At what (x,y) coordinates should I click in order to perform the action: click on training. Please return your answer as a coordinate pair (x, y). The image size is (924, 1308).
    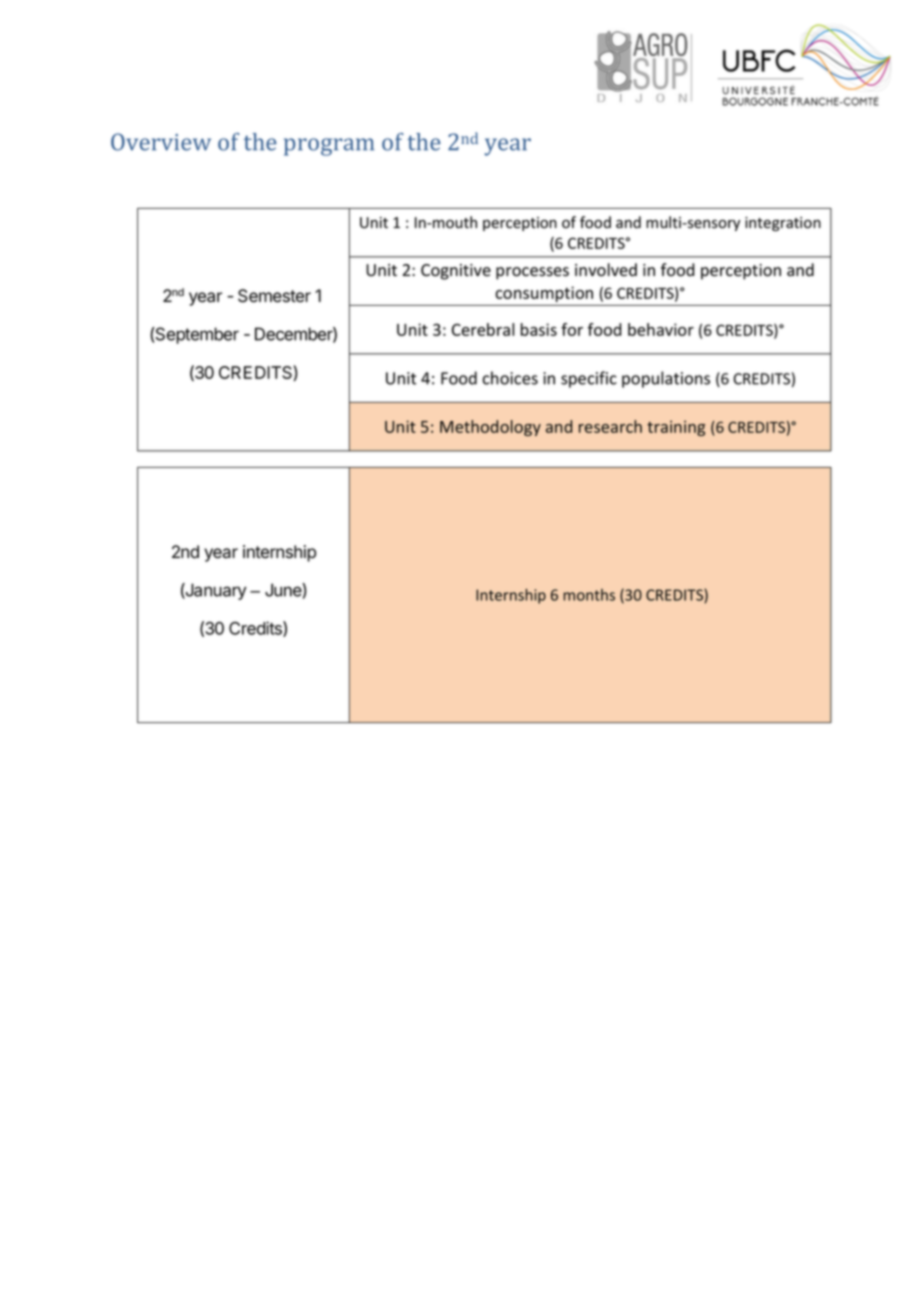
    Looking at the image, I should click on (676, 428).
